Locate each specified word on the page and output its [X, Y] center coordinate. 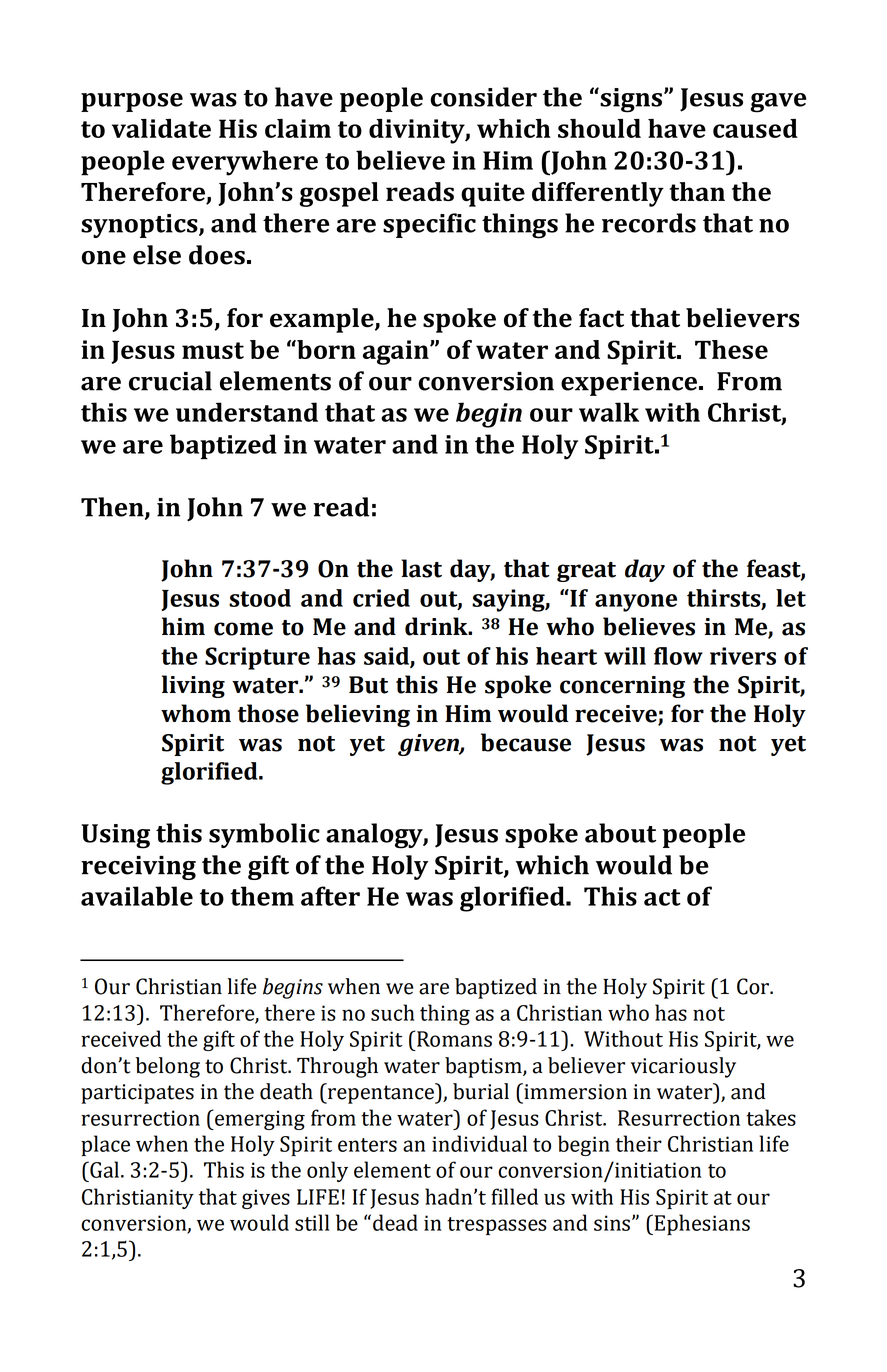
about [620, 833]
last [422, 568]
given [429, 745]
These [731, 349]
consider [483, 97]
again [397, 352]
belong [167, 1067]
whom [196, 713]
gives [266, 1199]
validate [161, 128]
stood [260, 598]
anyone [636, 603]
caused [755, 128]
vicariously [683, 1067]
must [213, 350]
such [393, 1012]
